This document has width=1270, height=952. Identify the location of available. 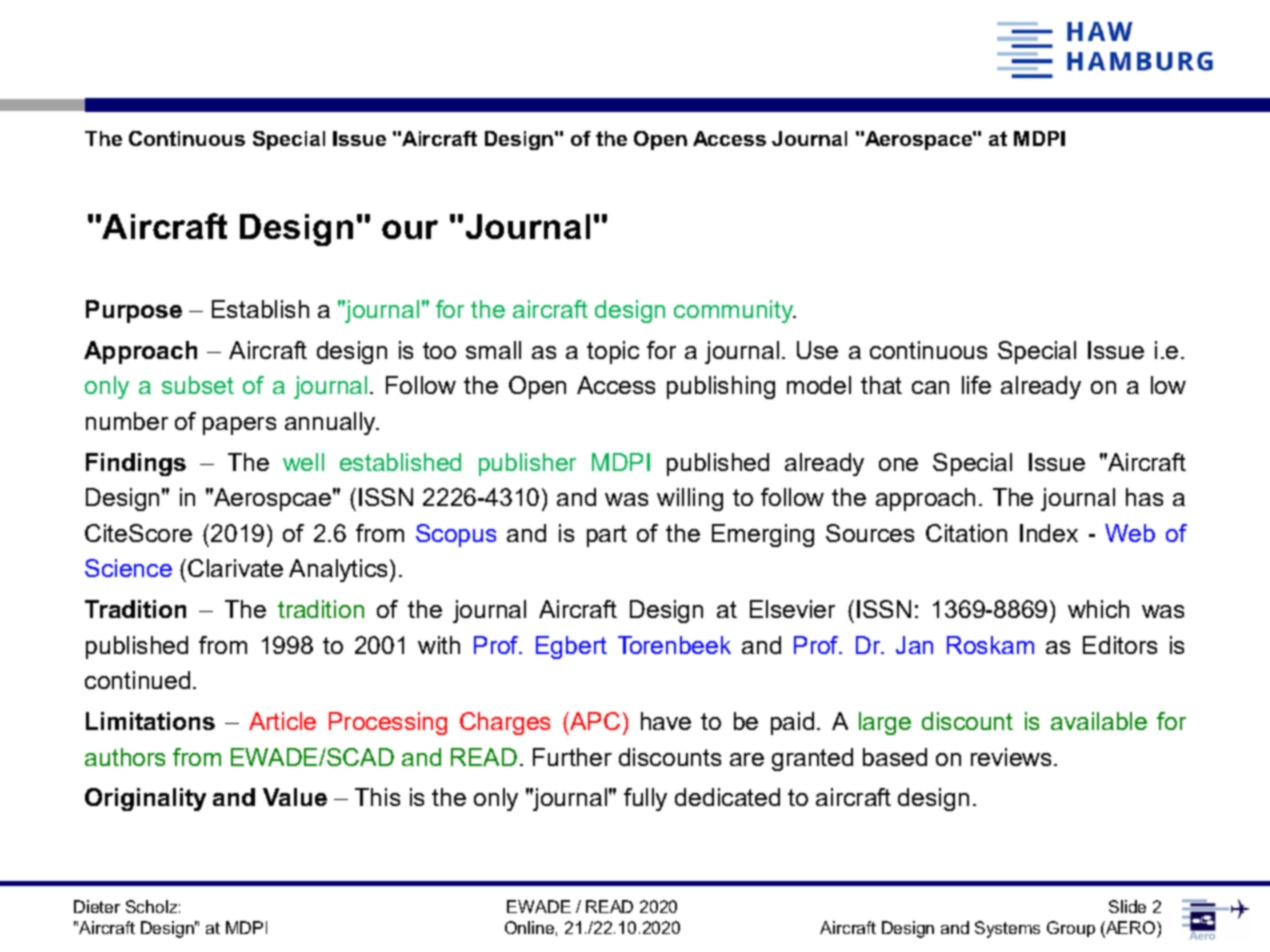
(1099, 721).
